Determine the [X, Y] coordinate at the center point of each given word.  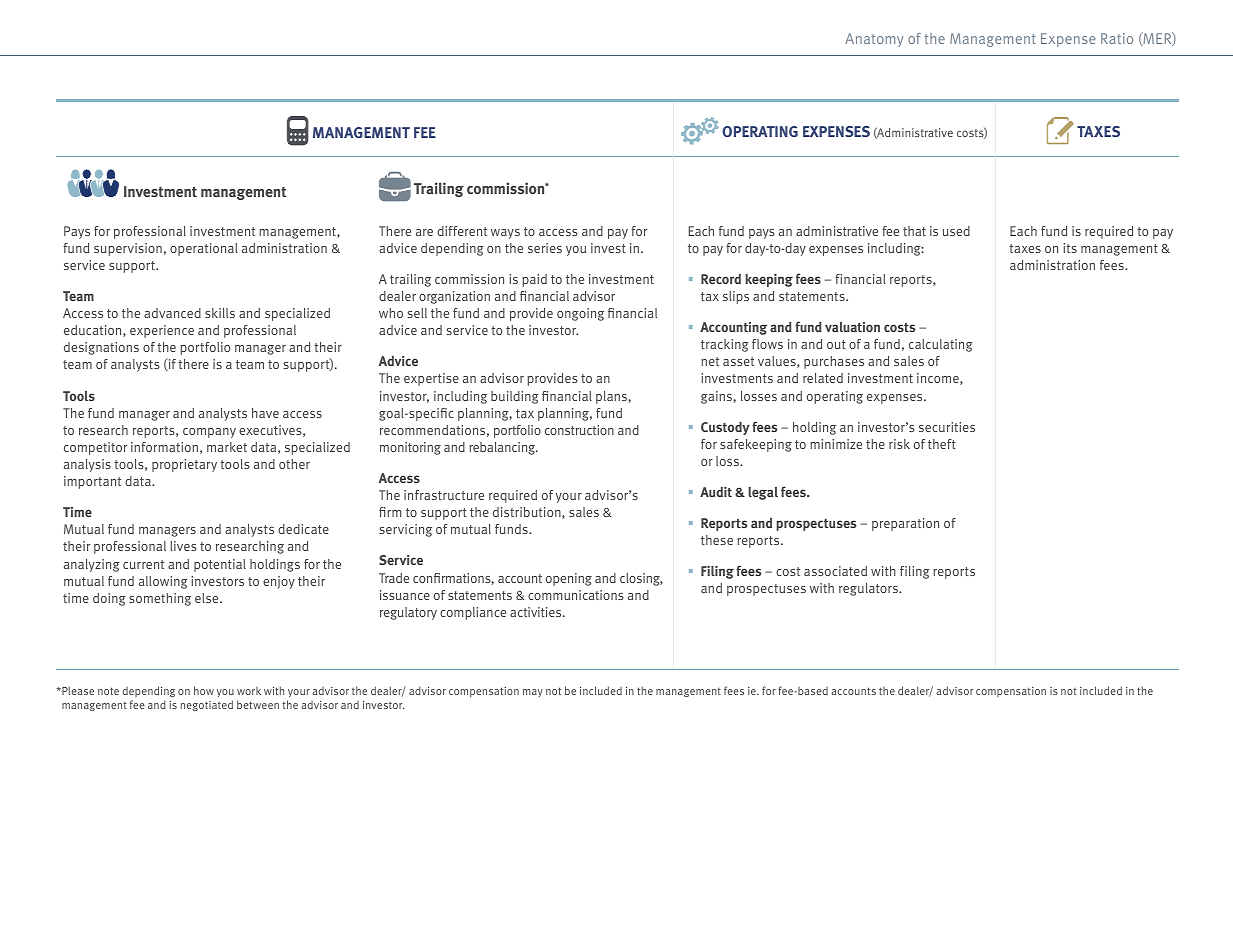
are [424, 232]
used [956, 231]
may [533, 693]
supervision [128, 249]
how [204, 690]
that [914, 231]
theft [942, 444]
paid [534, 280]
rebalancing [503, 448]
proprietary [184, 465]
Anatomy [874, 40]
